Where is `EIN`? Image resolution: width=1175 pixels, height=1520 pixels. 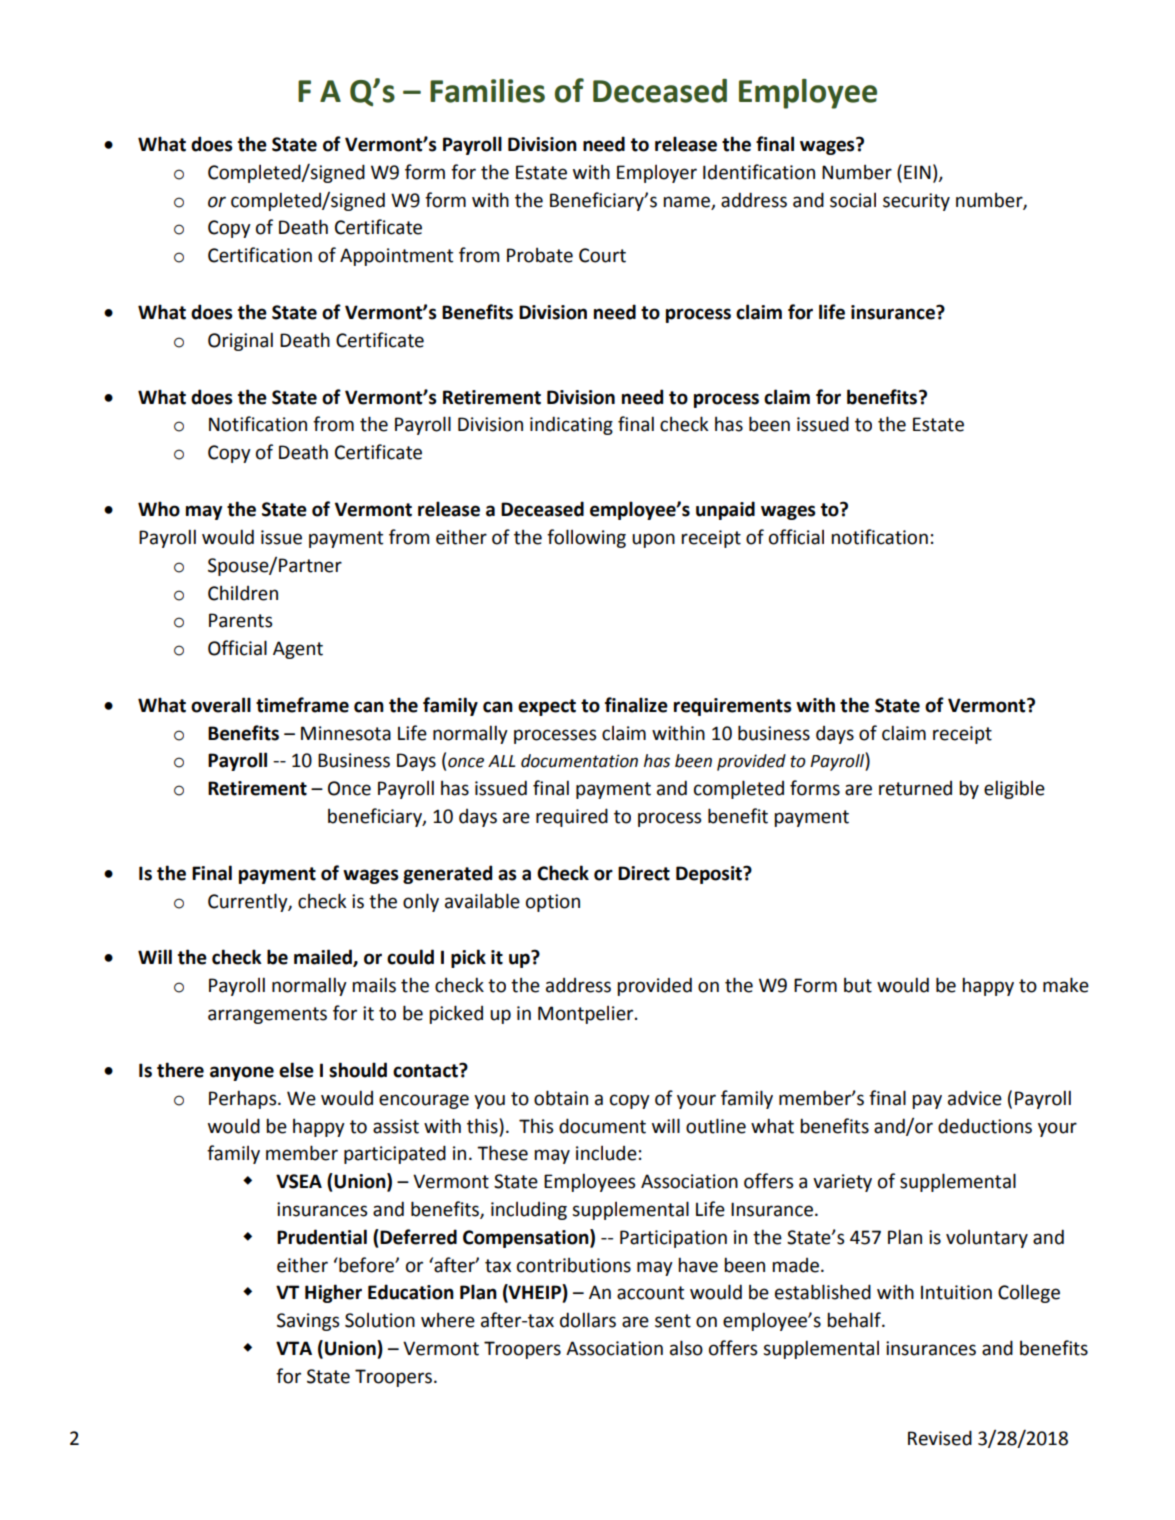 EIN is located at coordinates (917, 172).
